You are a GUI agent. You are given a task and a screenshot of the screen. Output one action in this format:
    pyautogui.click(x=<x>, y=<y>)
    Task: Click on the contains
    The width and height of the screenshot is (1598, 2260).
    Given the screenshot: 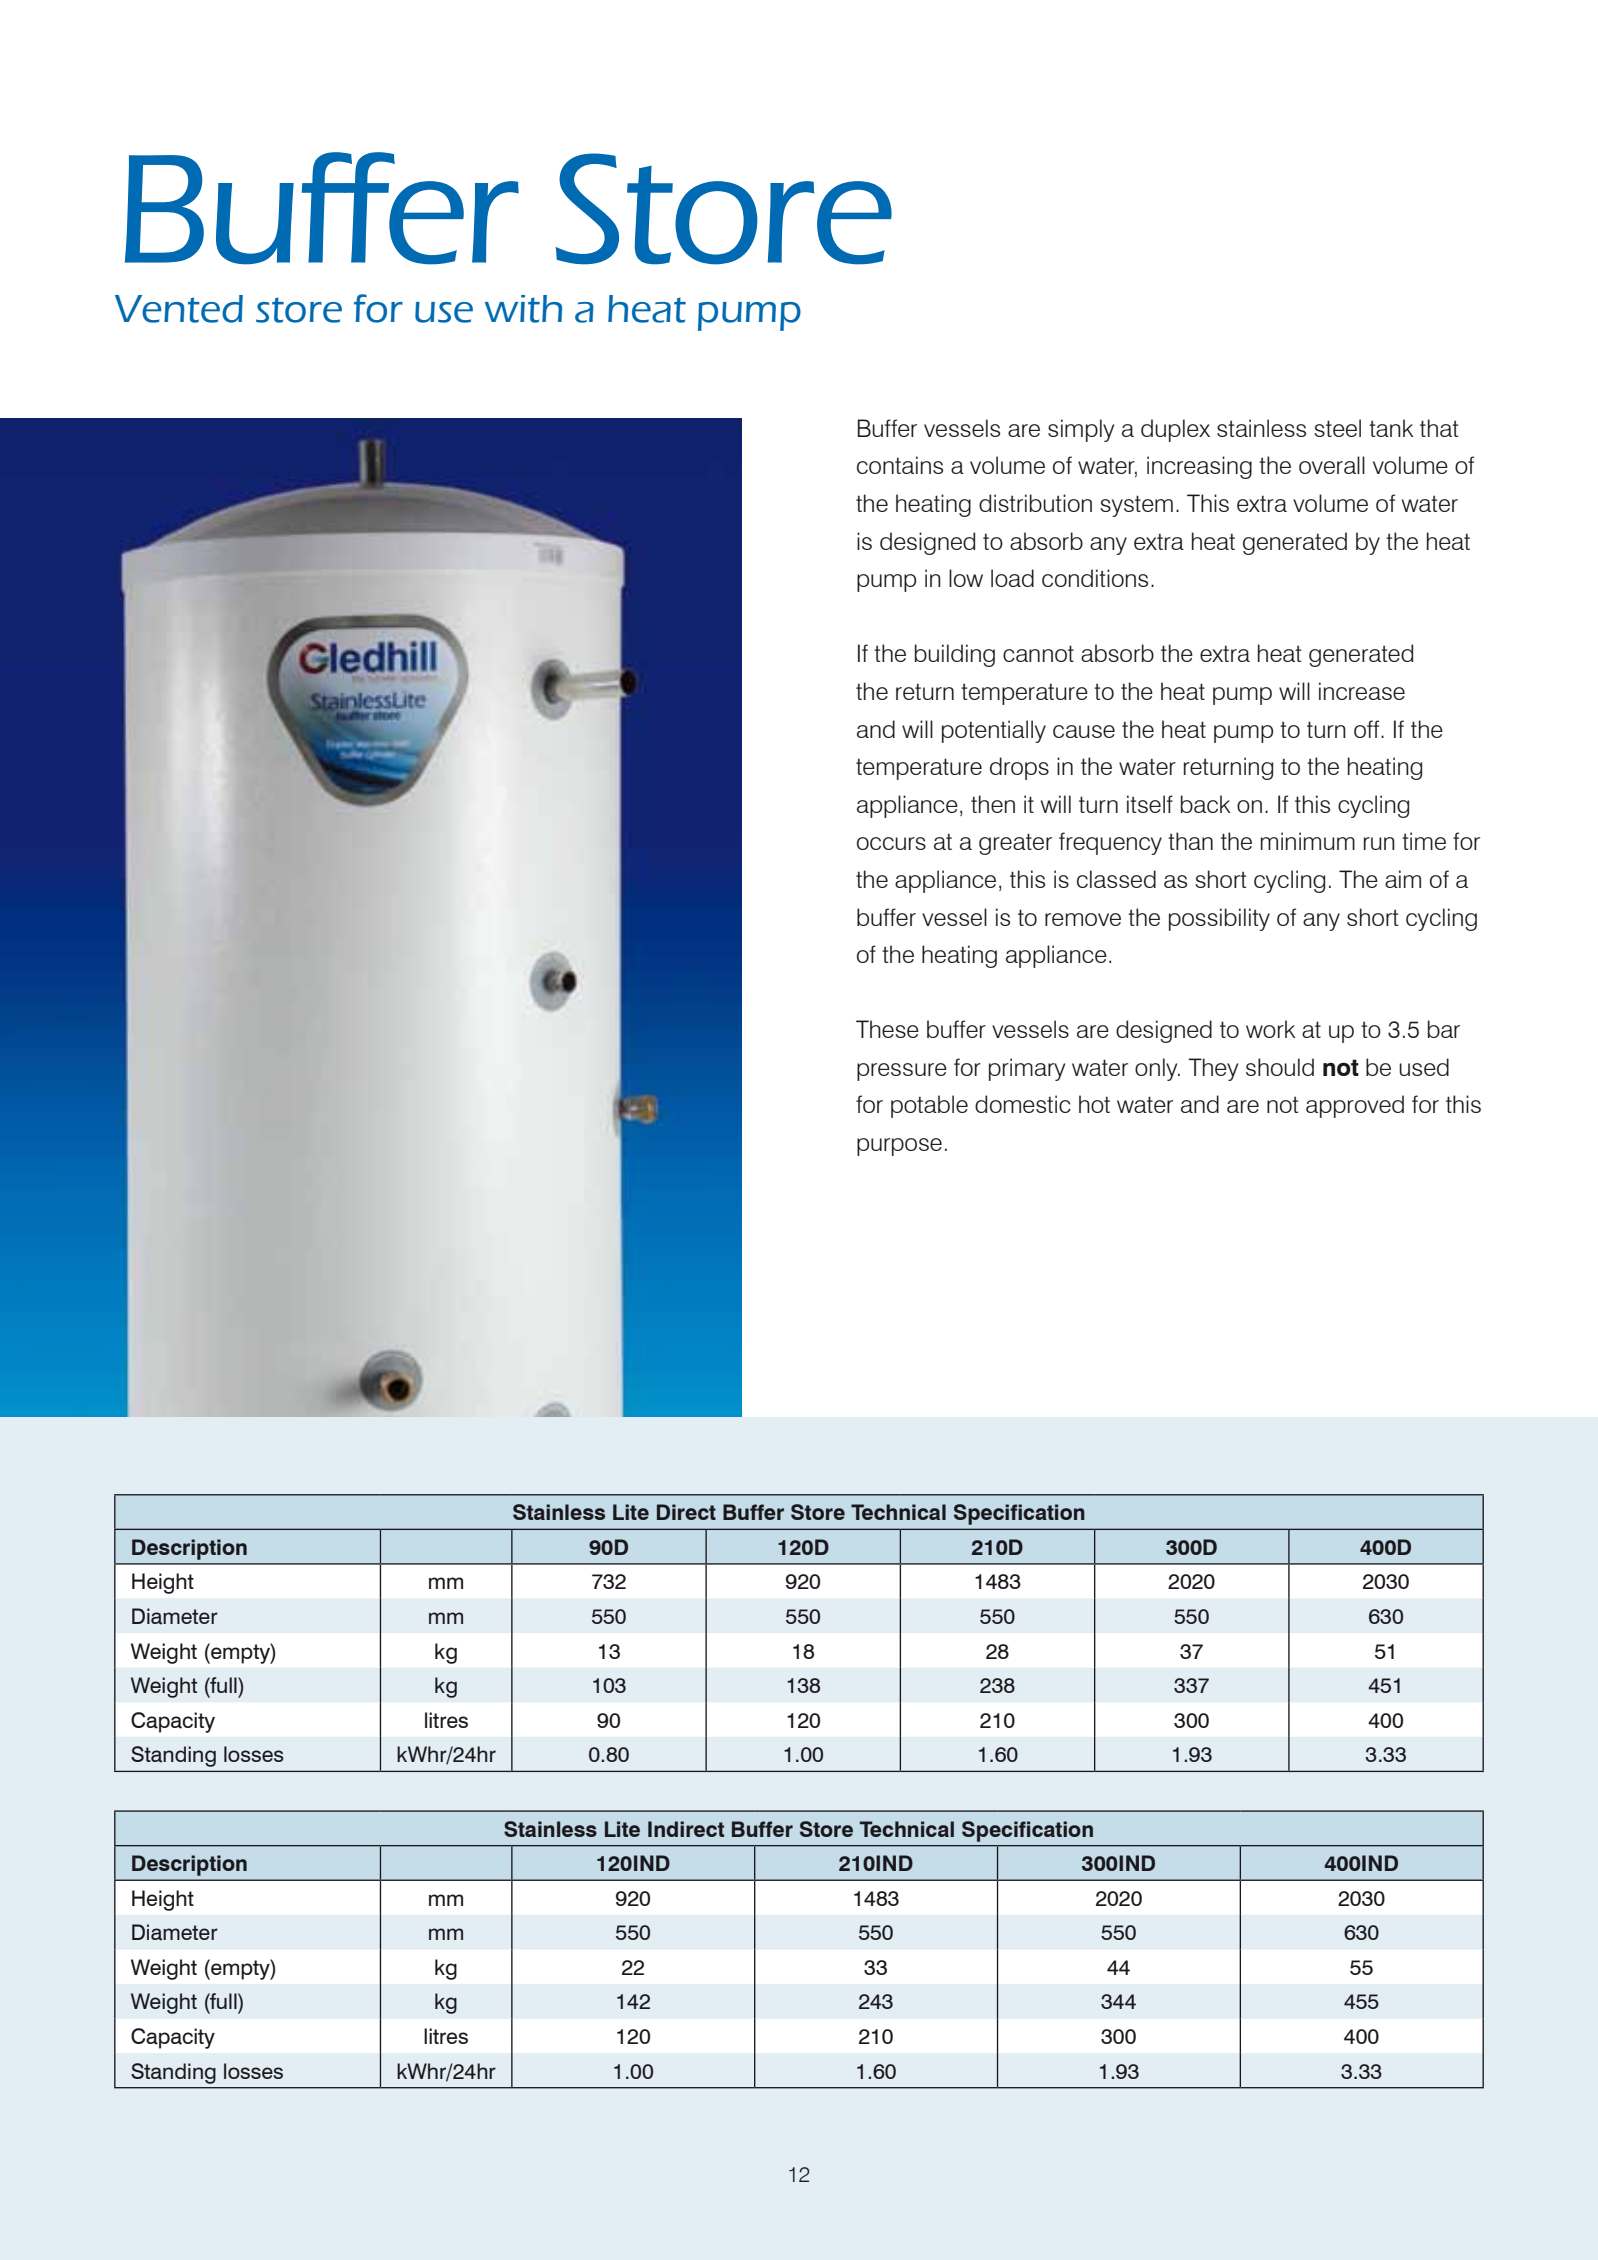 What is the action you would take?
    pyautogui.click(x=900, y=465)
